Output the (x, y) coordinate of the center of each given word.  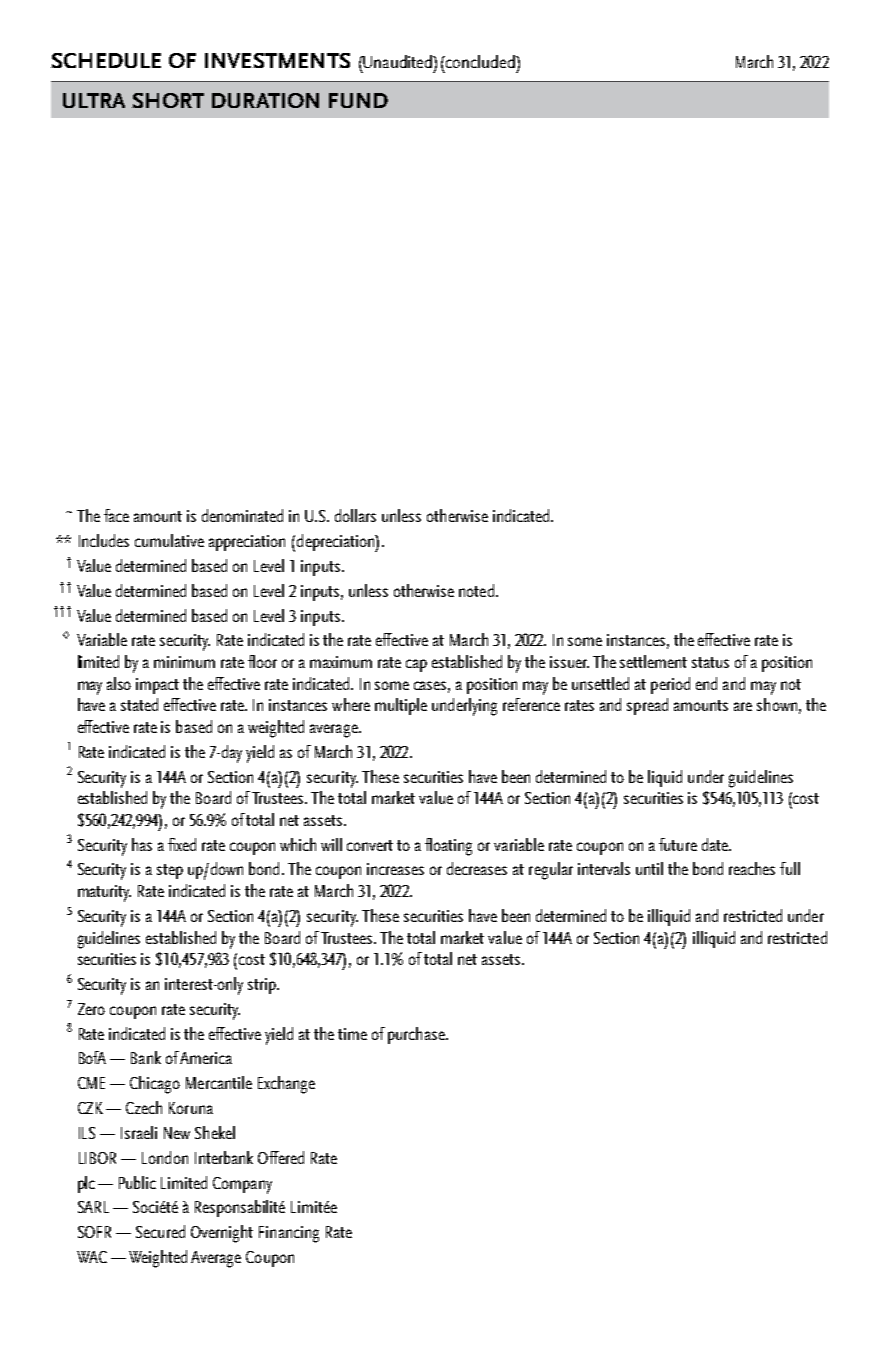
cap (416, 665)
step (170, 871)
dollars (355, 515)
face (116, 515)
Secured (160, 1231)
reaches (752, 868)
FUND (358, 100)
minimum (184, 662)
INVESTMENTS (277, 60)
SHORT (168, 100)
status (710, 662)
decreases (477, 868)
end (706, 683)
